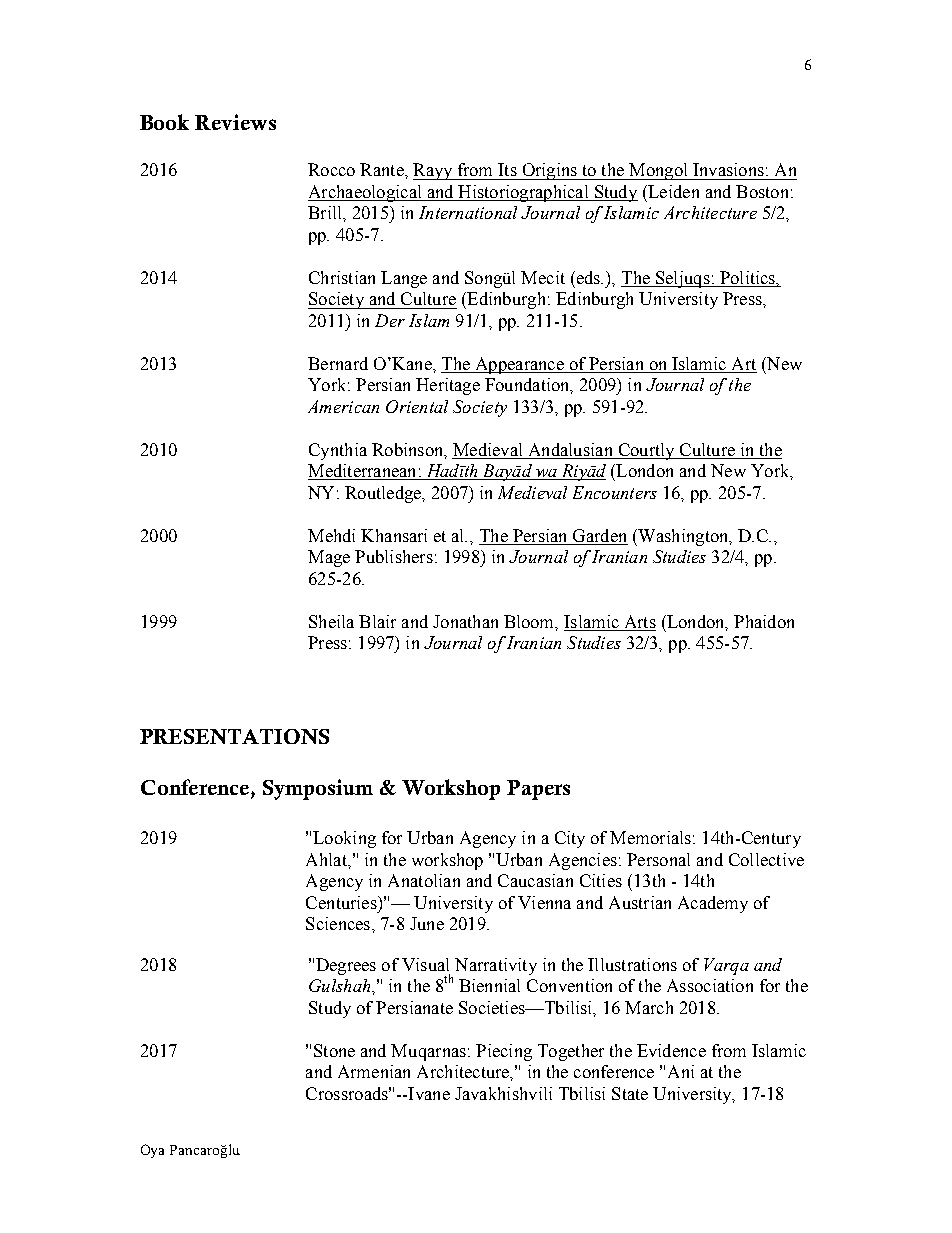  Describe the element at coordinates (504, 1052) in the screenshot. I see `Piecing` at that location.
